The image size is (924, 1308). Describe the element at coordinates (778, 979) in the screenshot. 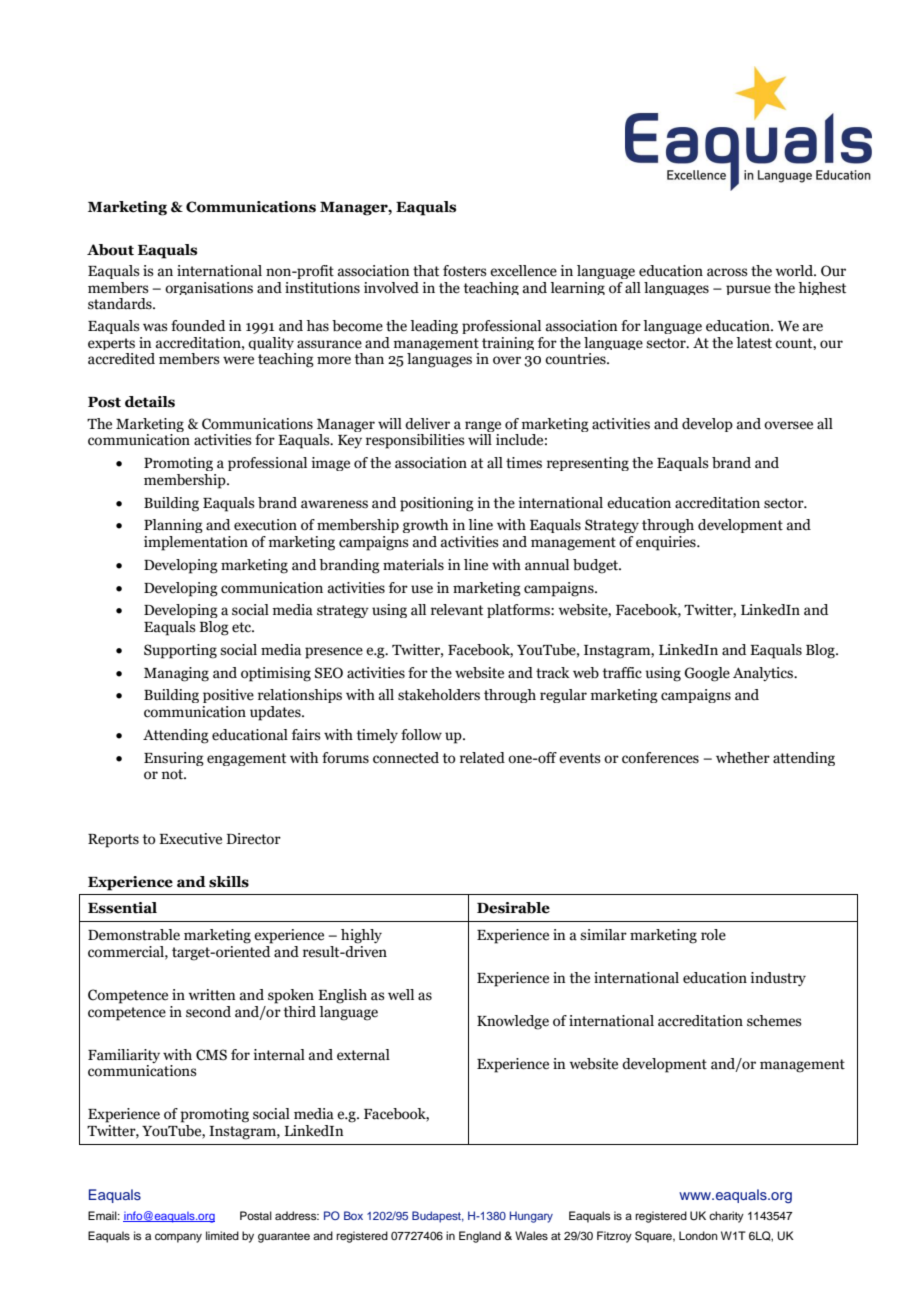

I see `industry` at that location.
